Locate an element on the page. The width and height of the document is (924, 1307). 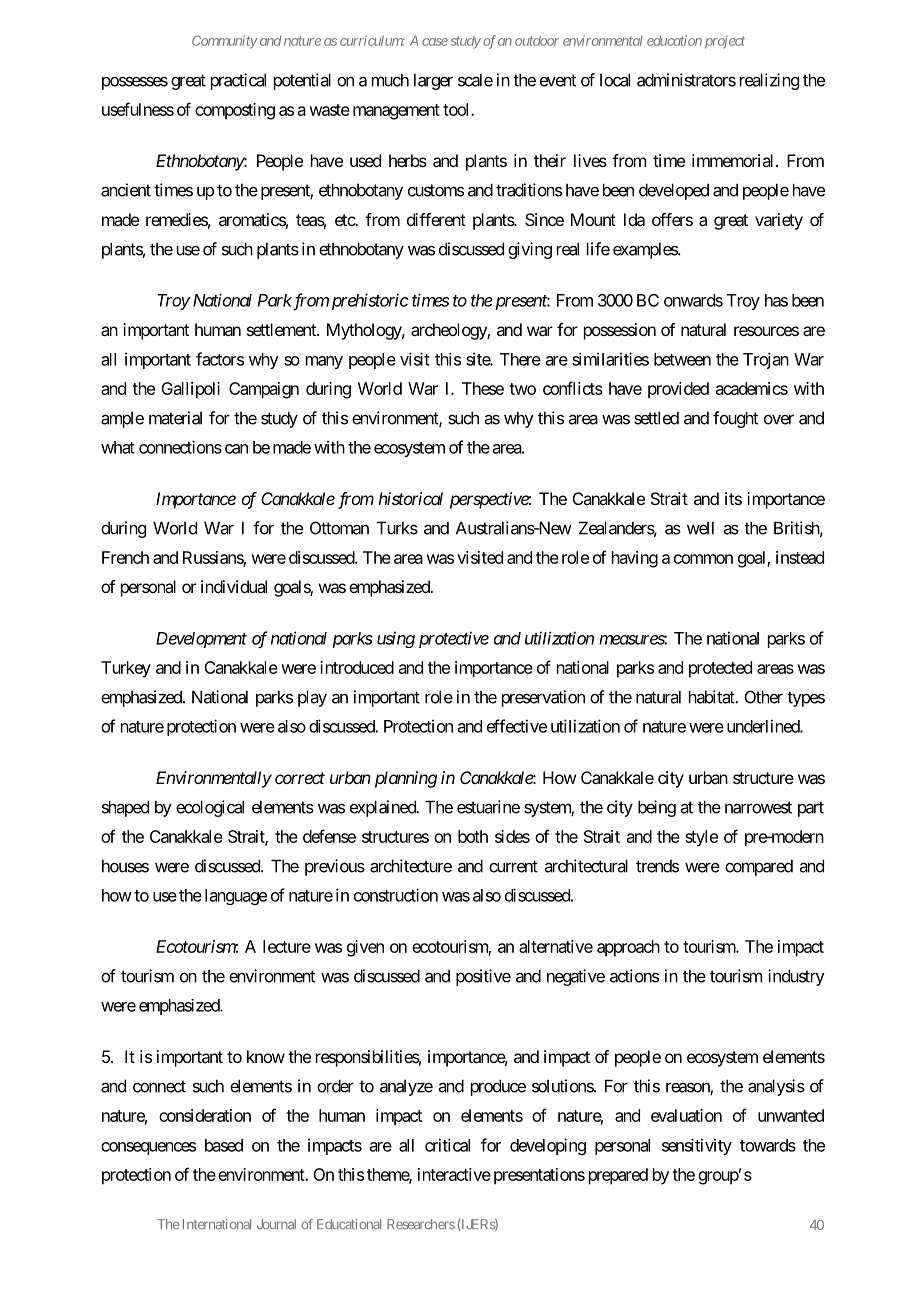
larger is located at coordinates (433, 81).
